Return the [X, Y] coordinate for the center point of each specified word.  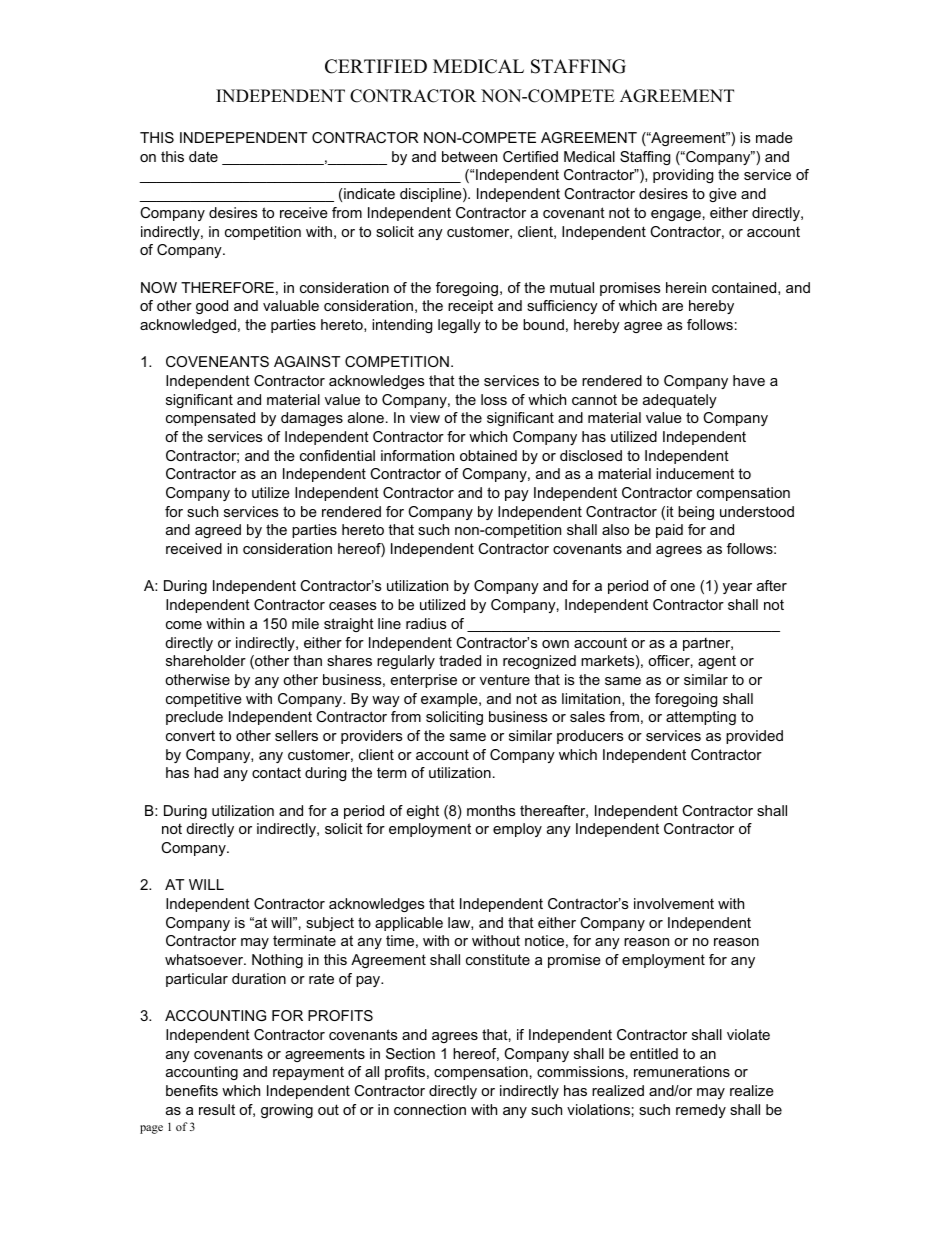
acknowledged [188, 326]
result [217, 1109]
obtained [488, 455]
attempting [701, 718]
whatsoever [205, 959]
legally [459, 326]
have [749, 380]
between [469, 156]
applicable [409, 924]
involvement [674, 903]
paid [669, 531]
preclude [194, 718]
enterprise [424, 681]
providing [683, 176]
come [184, 625]
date [203, 156]
